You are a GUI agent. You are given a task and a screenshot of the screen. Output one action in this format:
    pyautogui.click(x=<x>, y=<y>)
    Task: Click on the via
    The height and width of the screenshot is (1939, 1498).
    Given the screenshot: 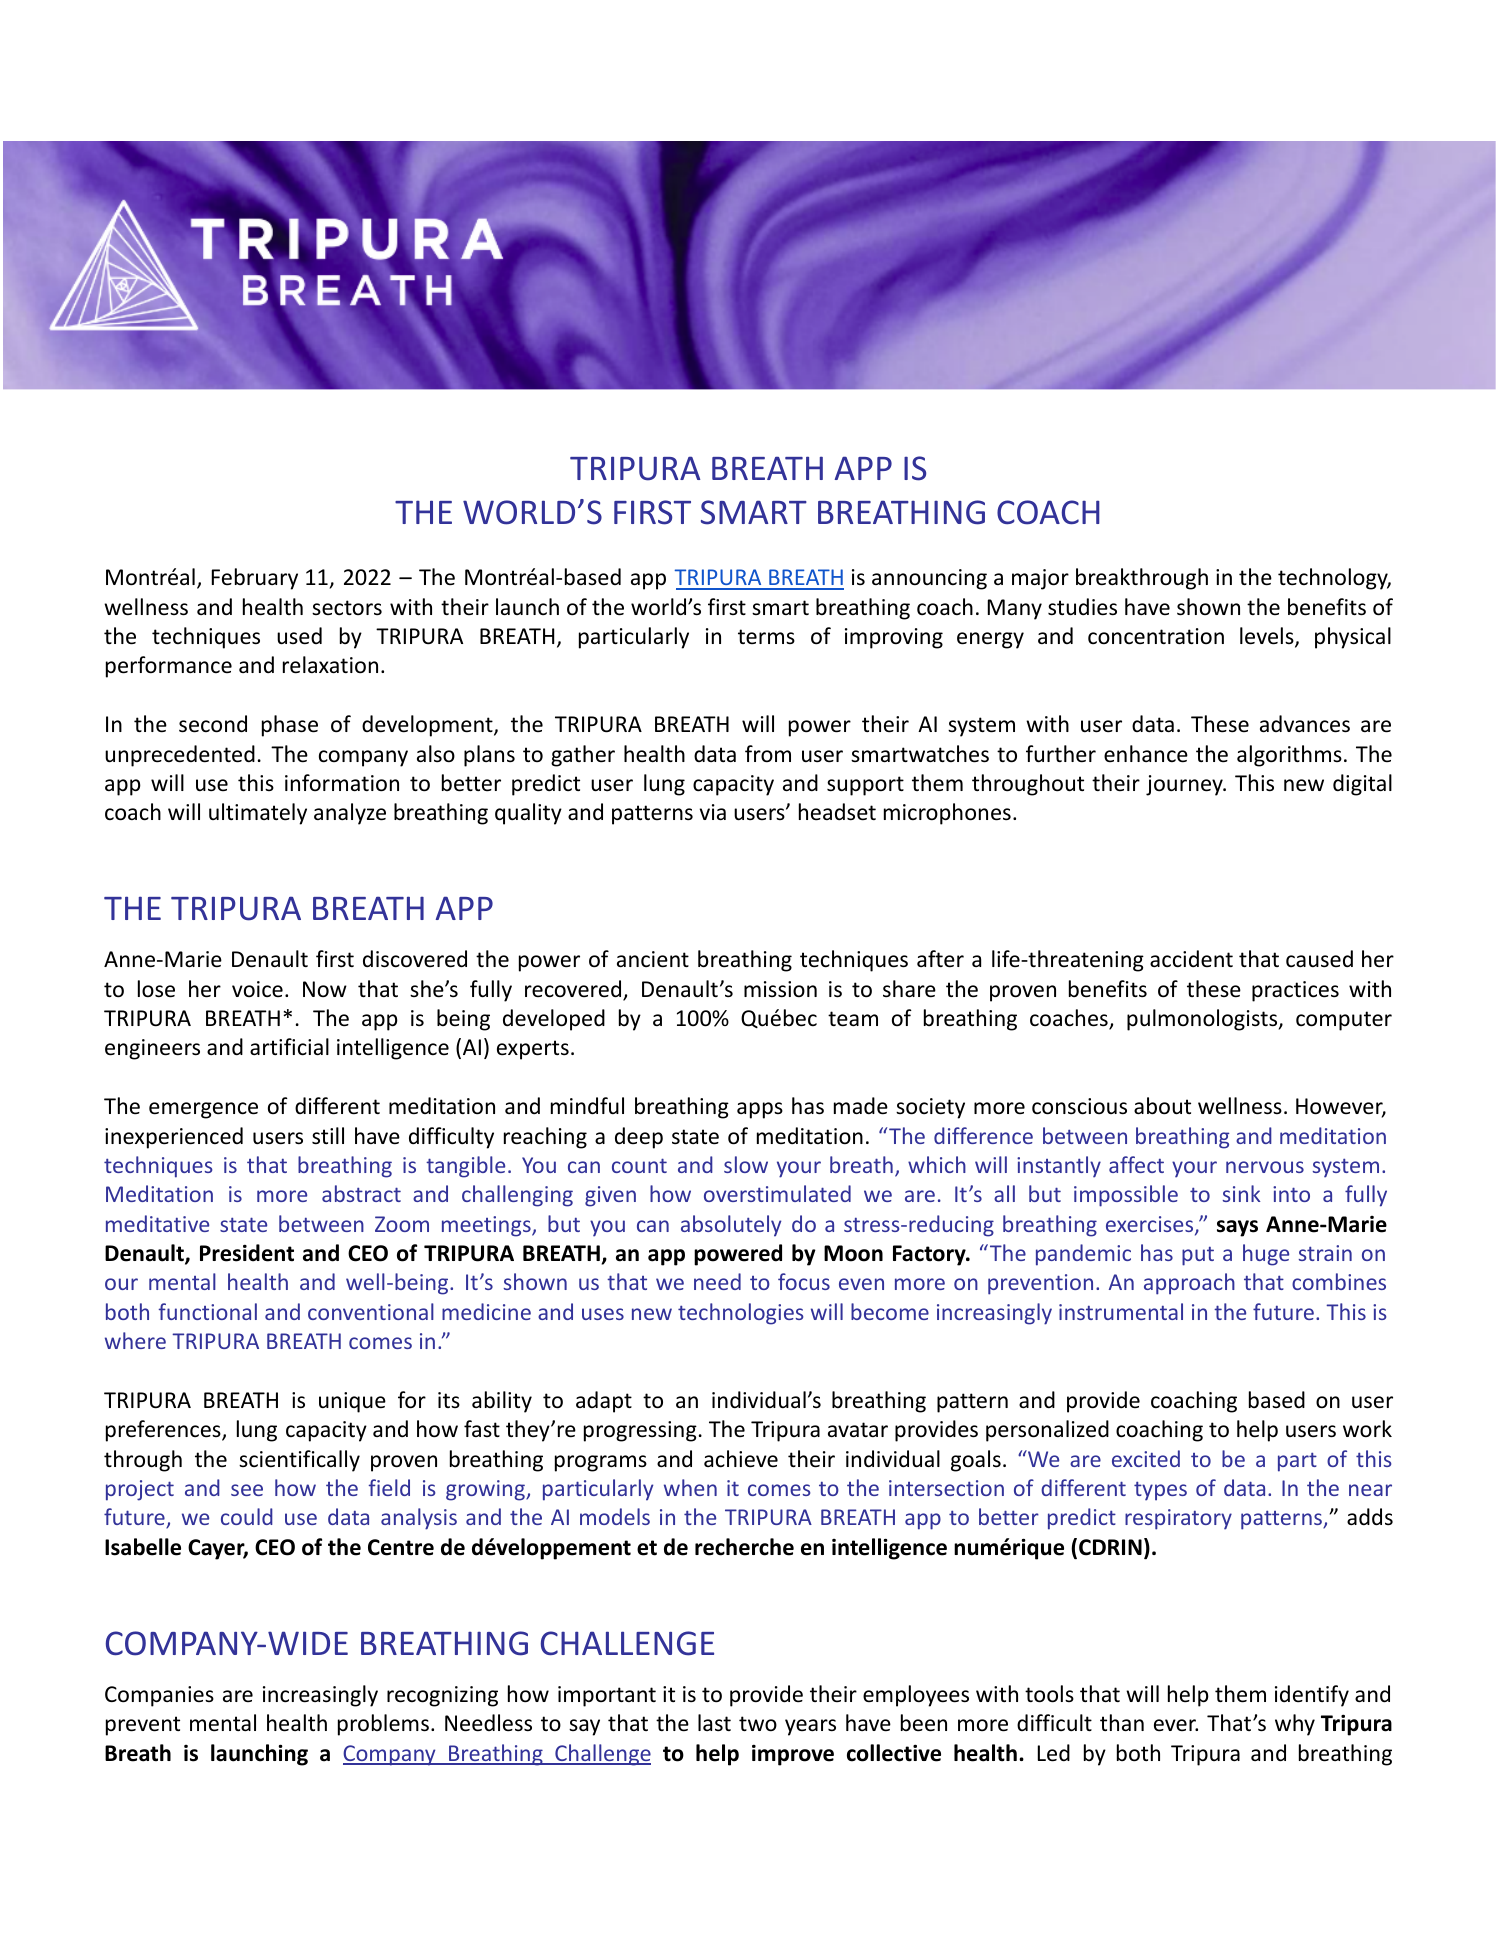 What is the action you would take?
    pyautogui.click(x=713, y=812)
